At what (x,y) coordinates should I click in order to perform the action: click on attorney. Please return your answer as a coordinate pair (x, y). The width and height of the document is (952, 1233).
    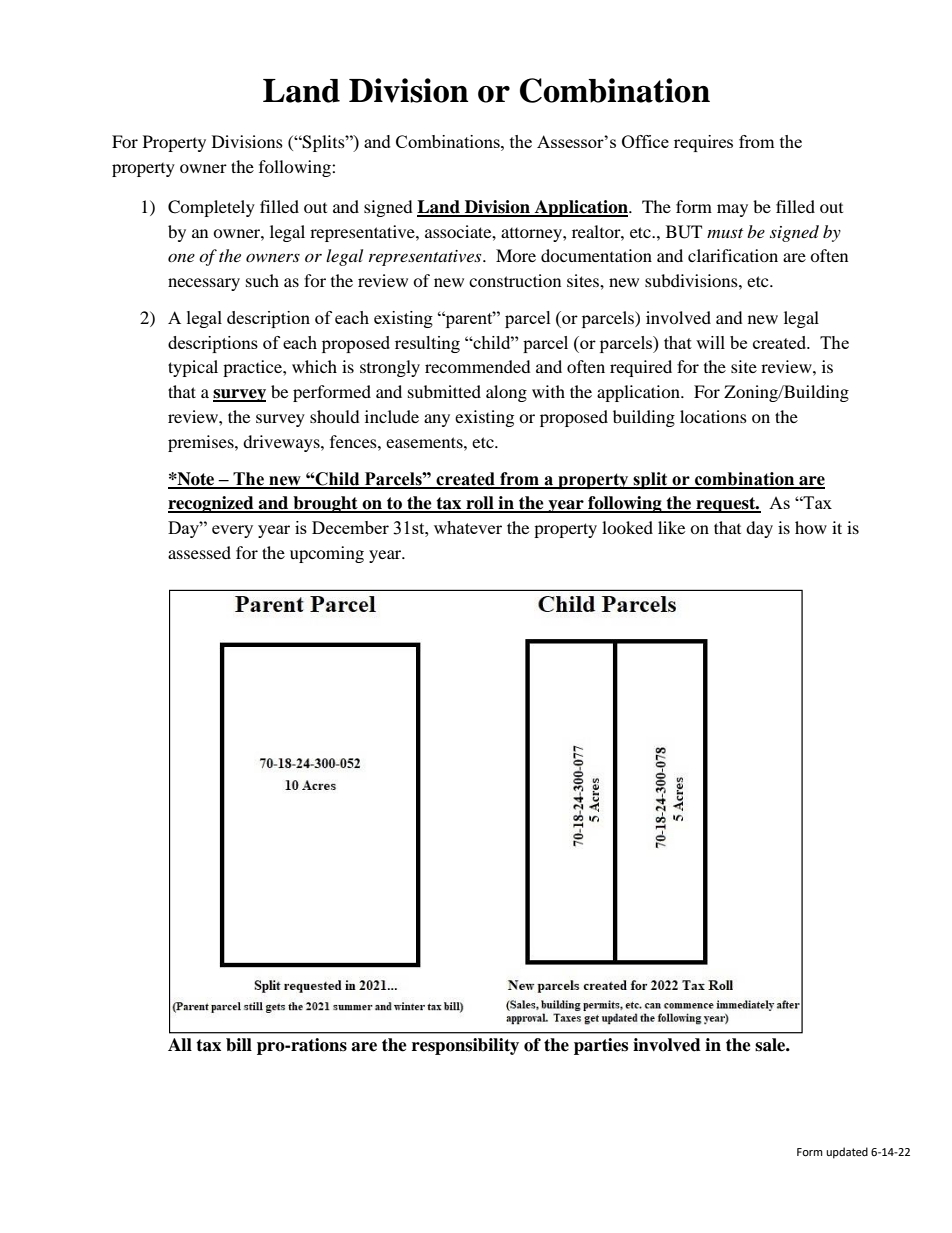
    Looking at the image, I should click on (532, 235).
